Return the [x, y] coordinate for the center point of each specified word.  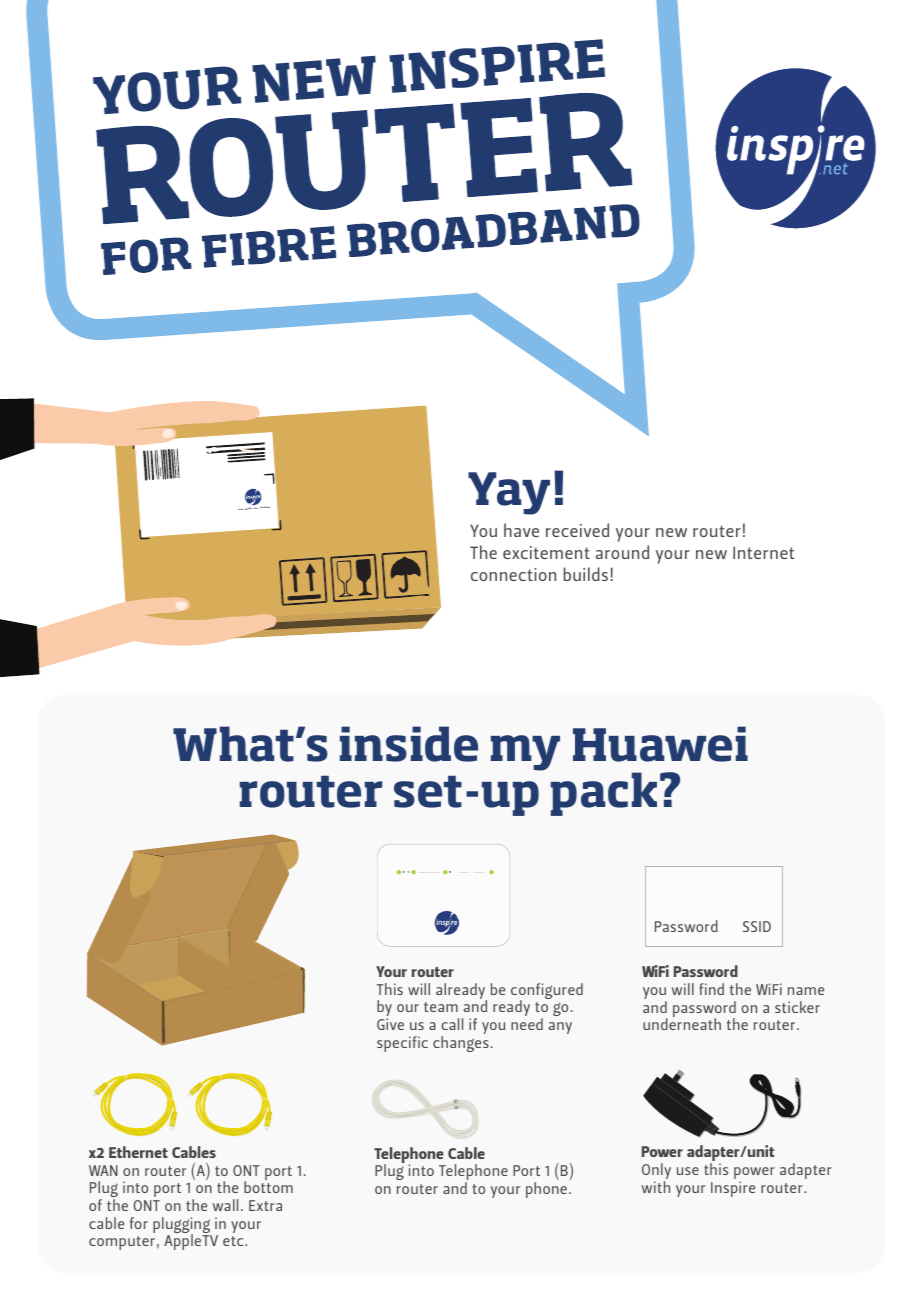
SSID [757, 926]
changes [461, 1044]
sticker [797, 1007]
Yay [509, 493]
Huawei [660, 744]
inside [409, 744]
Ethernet [138, 1152]
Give [390, 1024]
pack [604, 794]
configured [547, 992]
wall [225, 1205]
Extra [265, 1205]
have [521, 530]
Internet [763, 552]
